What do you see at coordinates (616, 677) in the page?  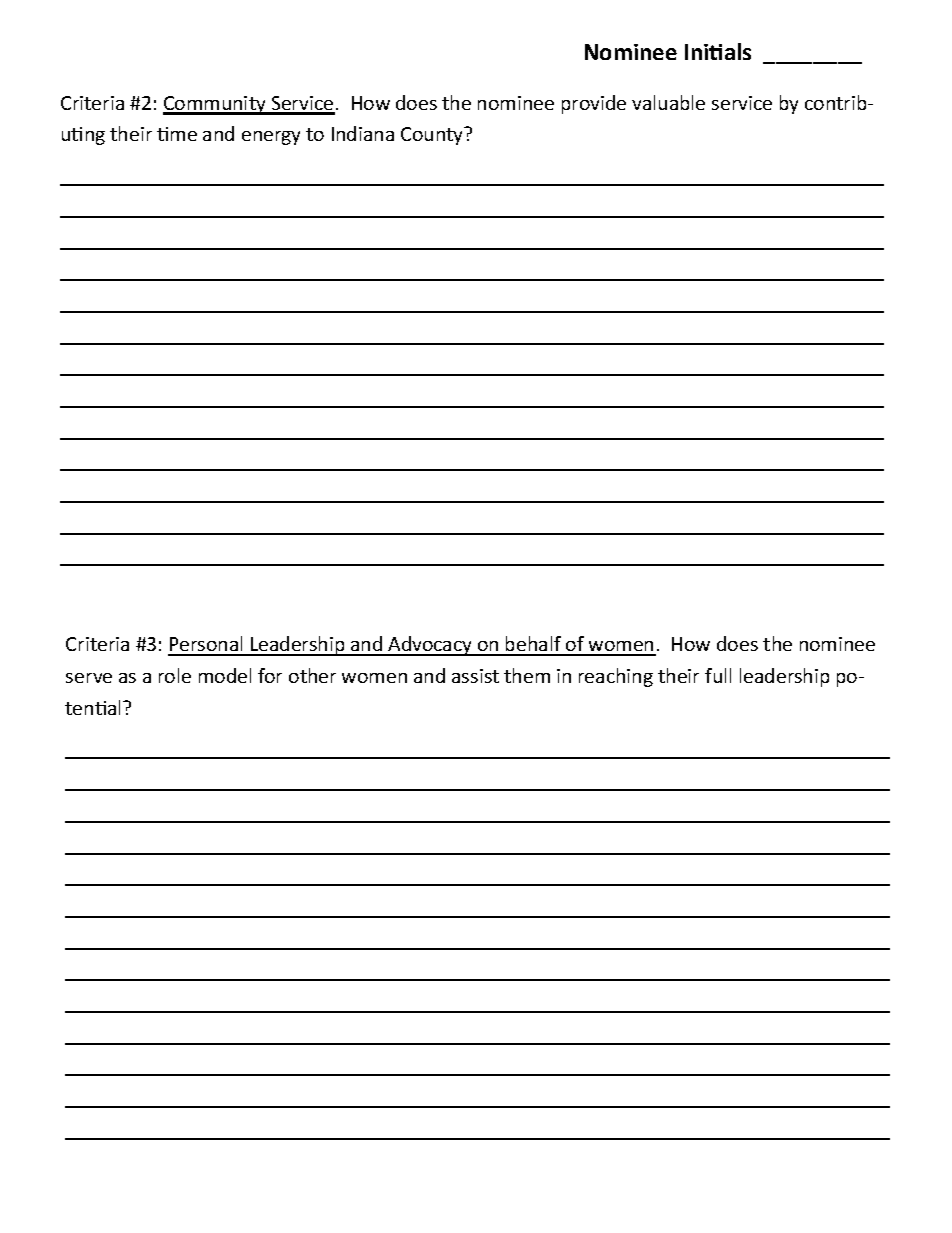 I see `reaching` at bounding box center [616, 677].
